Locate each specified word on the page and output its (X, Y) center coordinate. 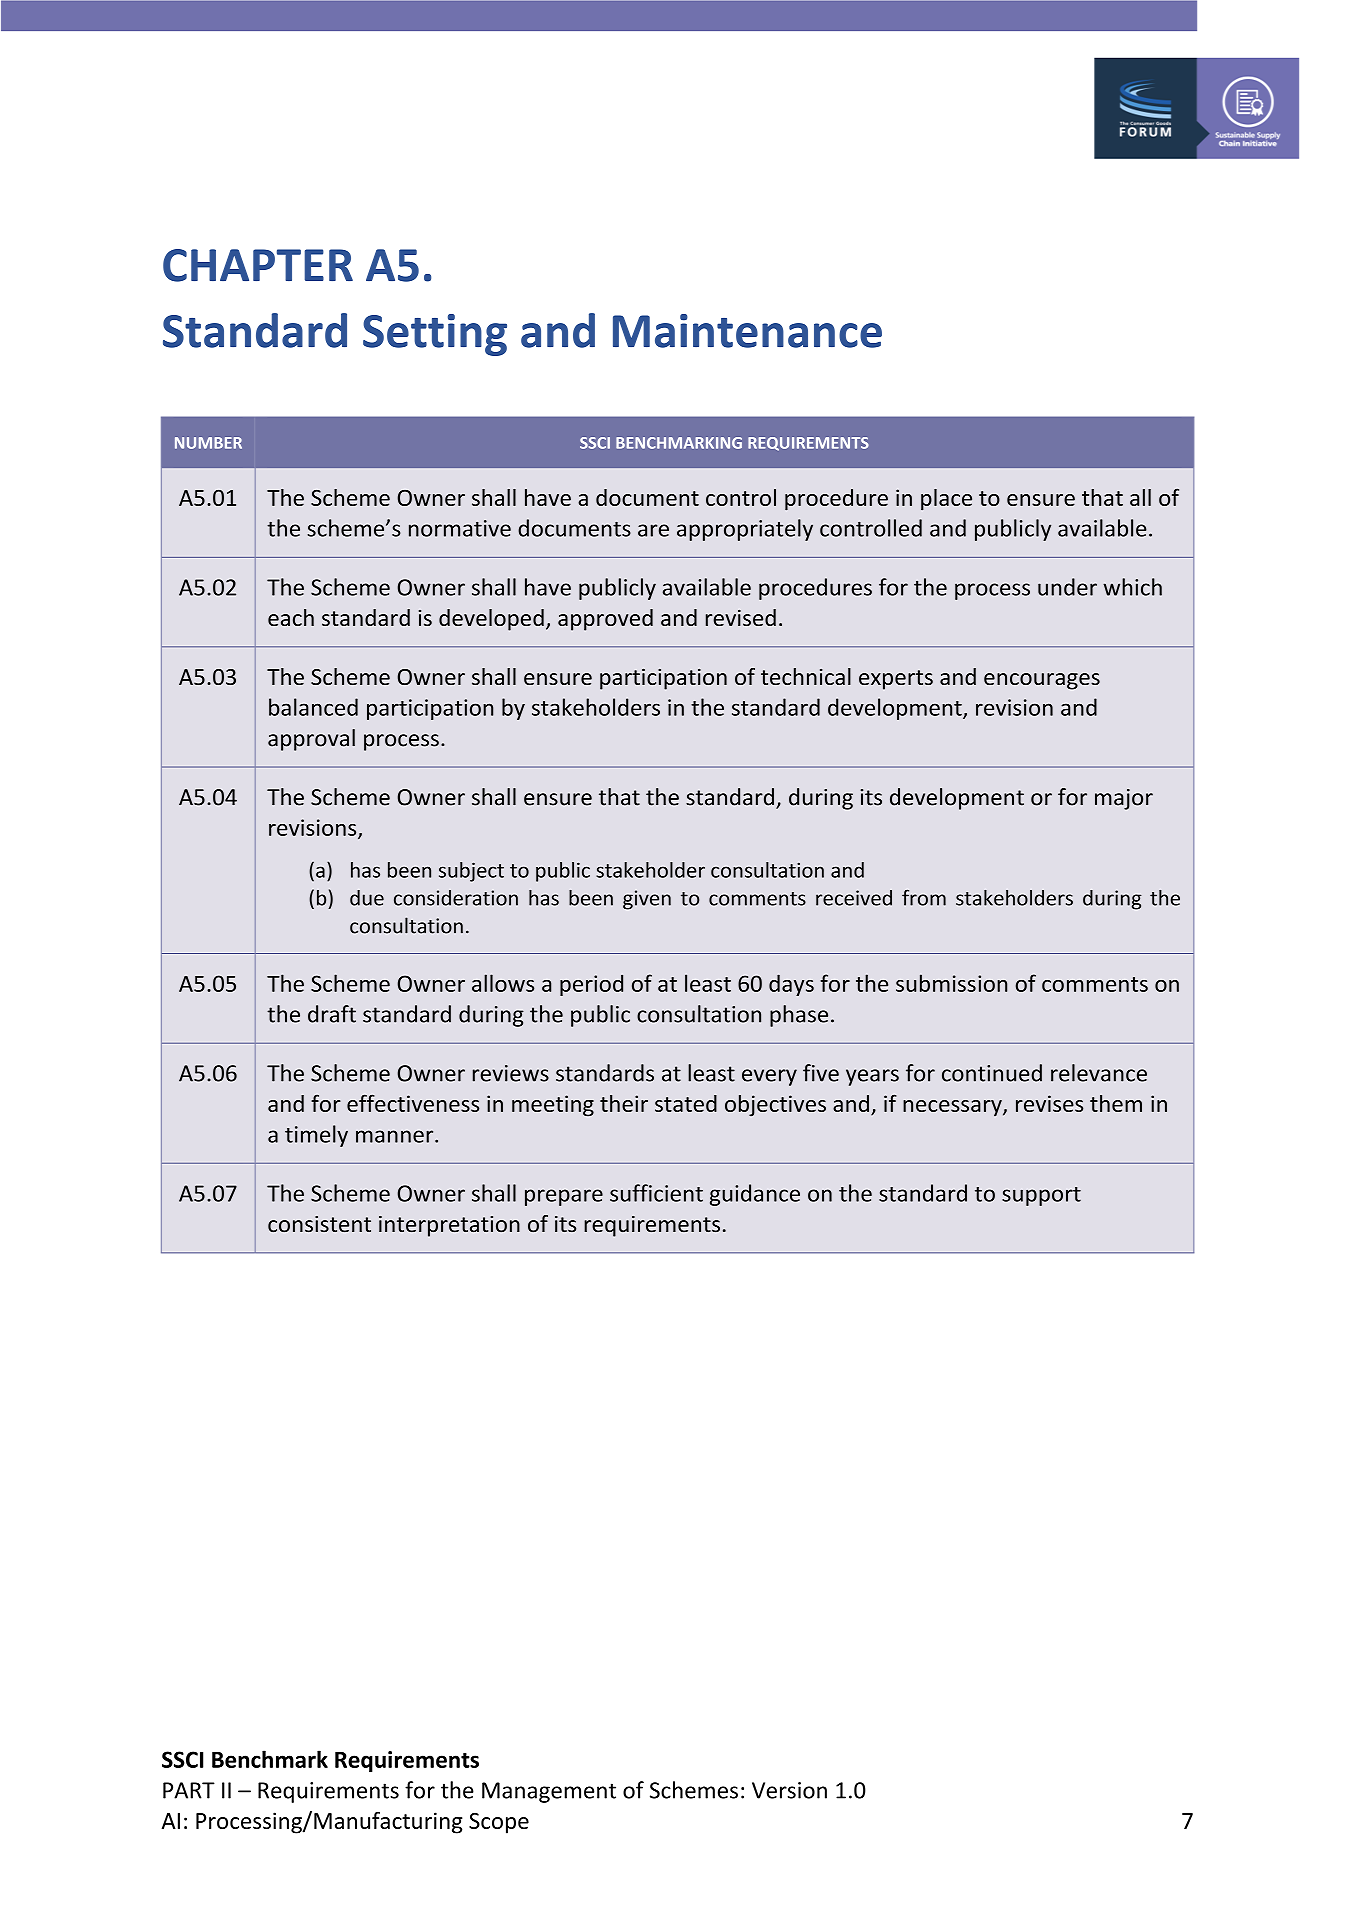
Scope (499, 1823)
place (946, 500)
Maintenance (747, 331)
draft (332, 1014)
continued (992, 1073)
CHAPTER (258, 265)
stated (686, 1103)
